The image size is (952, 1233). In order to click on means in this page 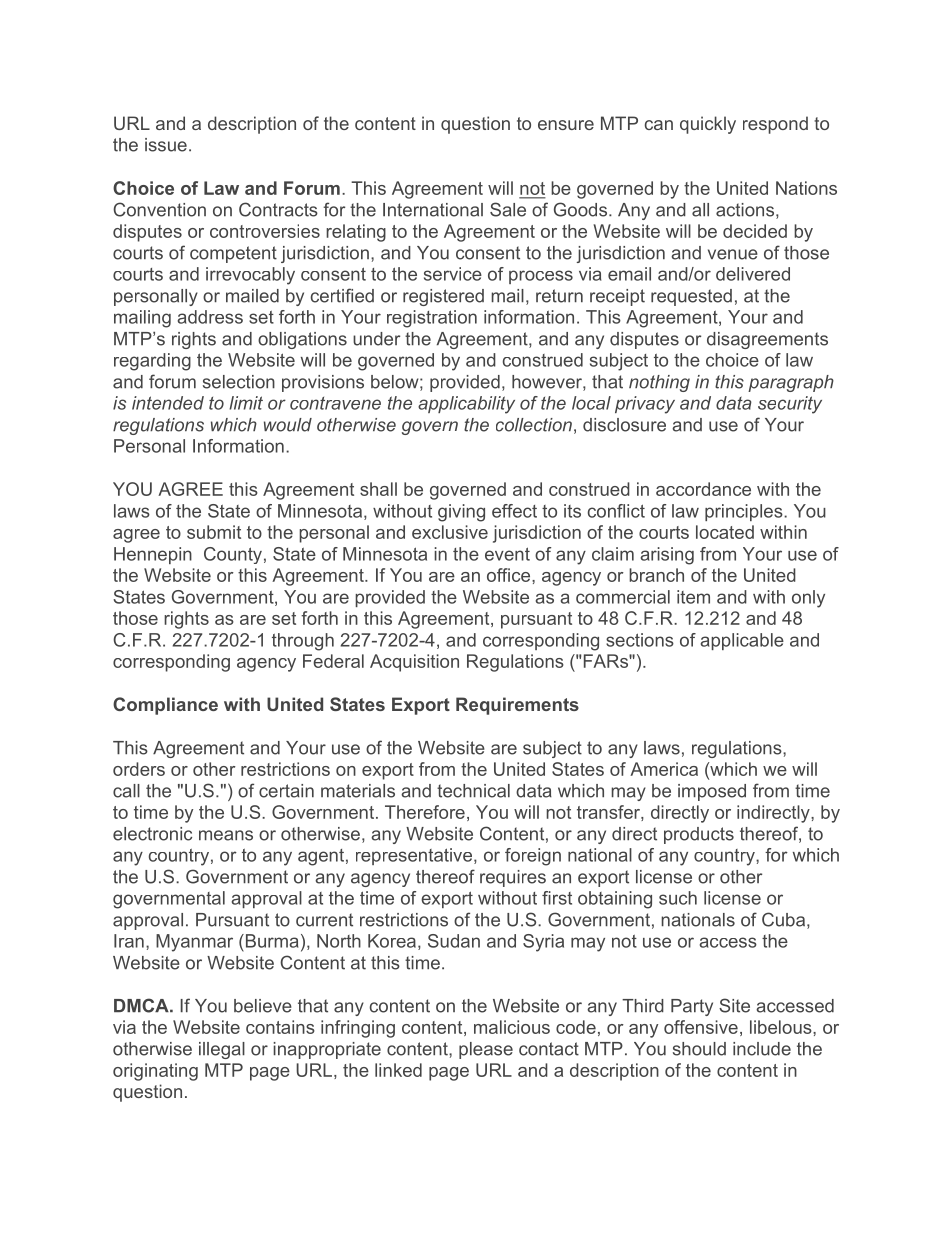, I will do `click(226, 835)`.
